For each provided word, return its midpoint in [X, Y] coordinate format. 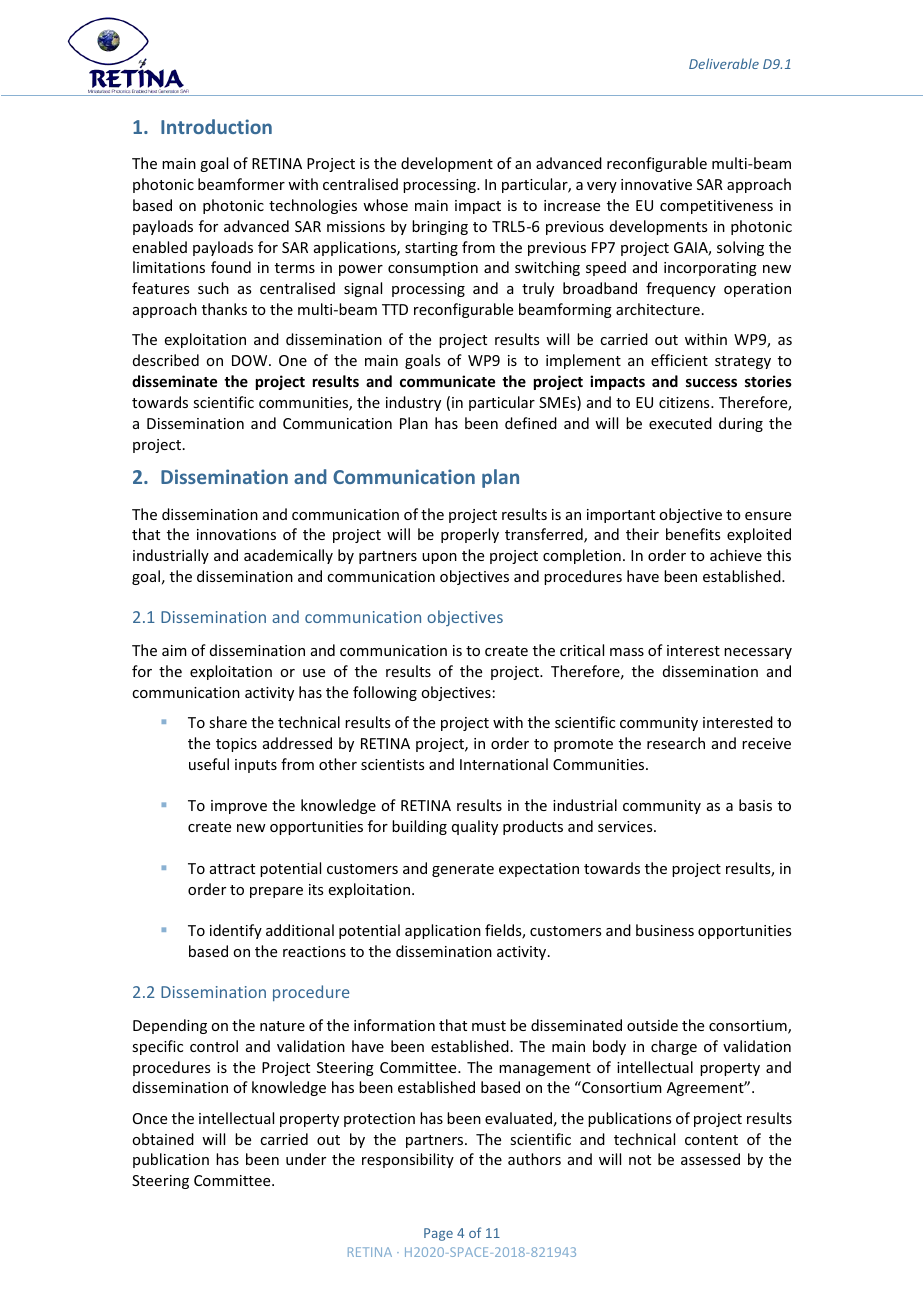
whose [385, 205]
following [385, 693]
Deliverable [724, 63]
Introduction [216, 126]
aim [174, 650]
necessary [758, 653]
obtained [163, 1139]
